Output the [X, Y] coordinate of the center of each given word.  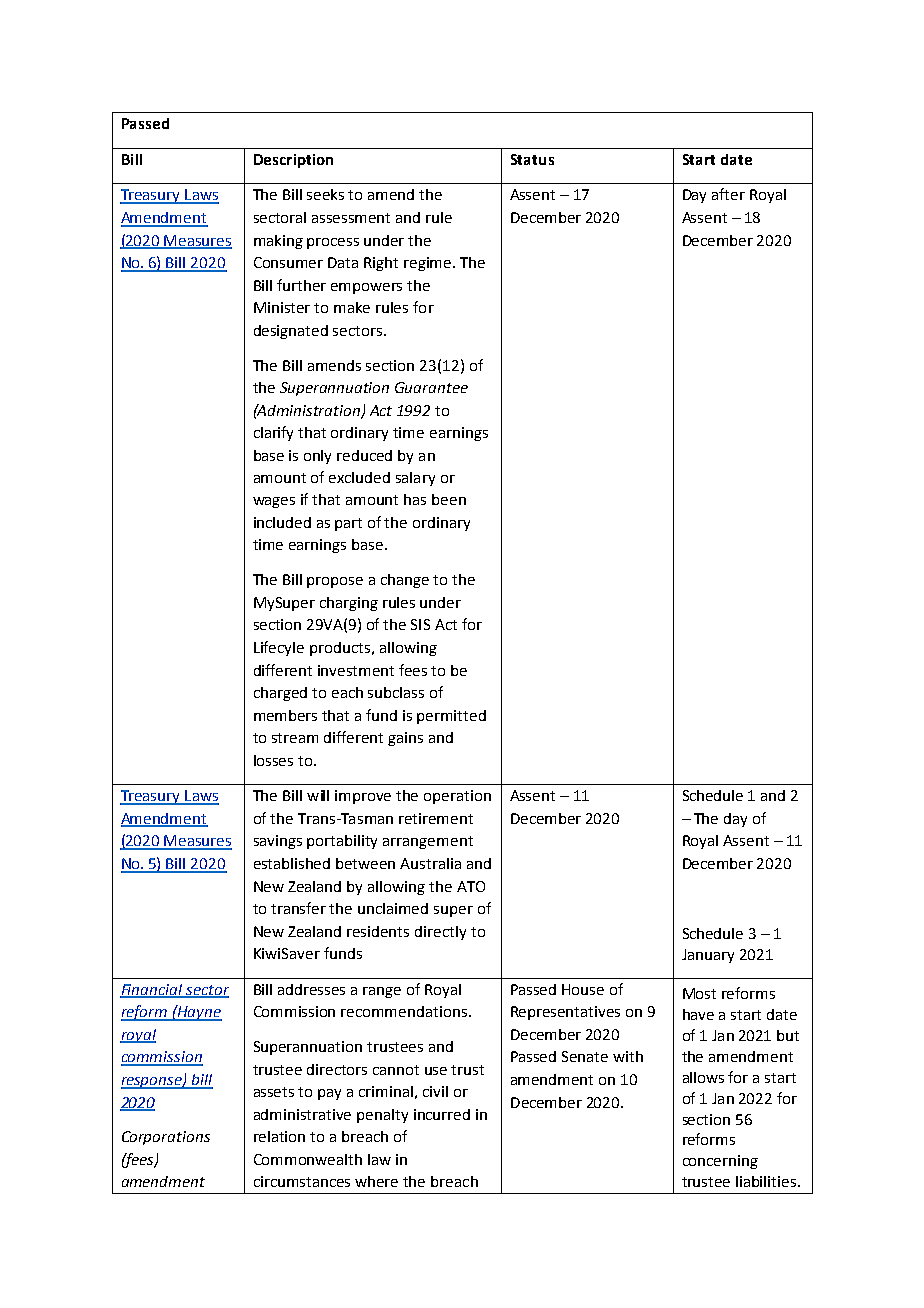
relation [279, 1136]
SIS [420, 624]
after [728, 194]
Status [532, 159]
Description [293, 161]
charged [280, 694]
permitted [451, 717]
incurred [442, 1114]
